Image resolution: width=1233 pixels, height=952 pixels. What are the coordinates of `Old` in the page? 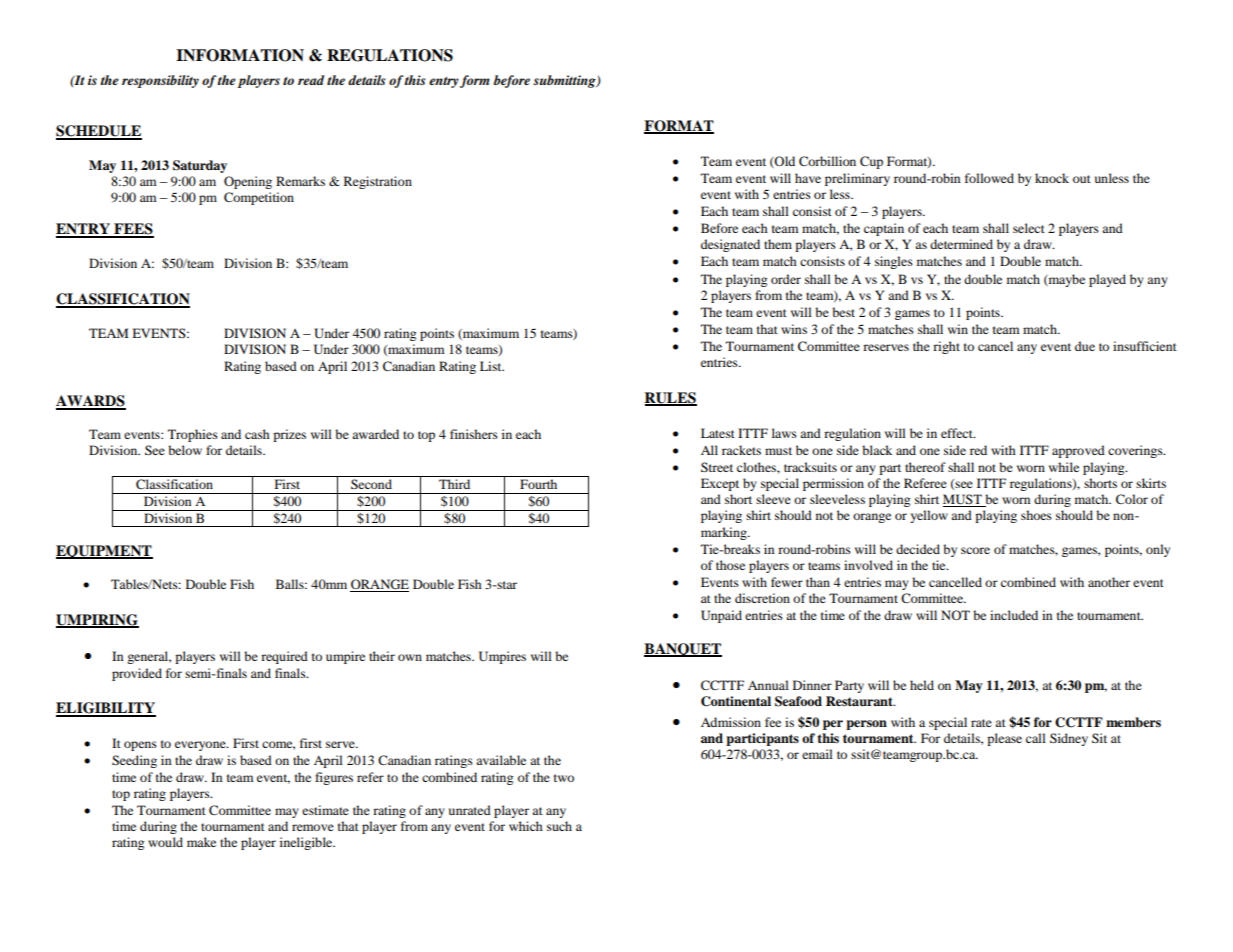 It's located at (784, 162).
